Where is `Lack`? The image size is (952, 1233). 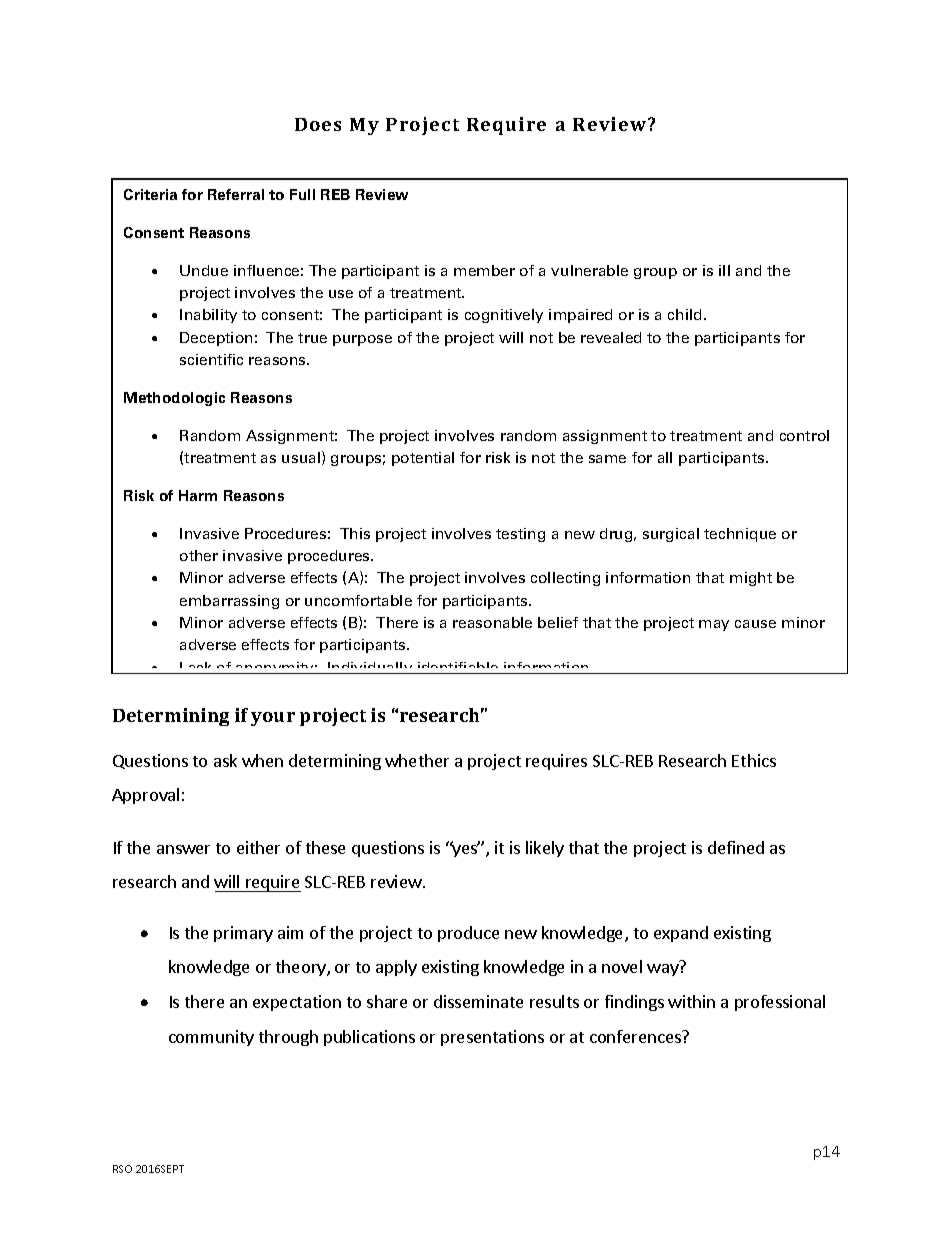
Lack is located at coordinates (197, 668).
